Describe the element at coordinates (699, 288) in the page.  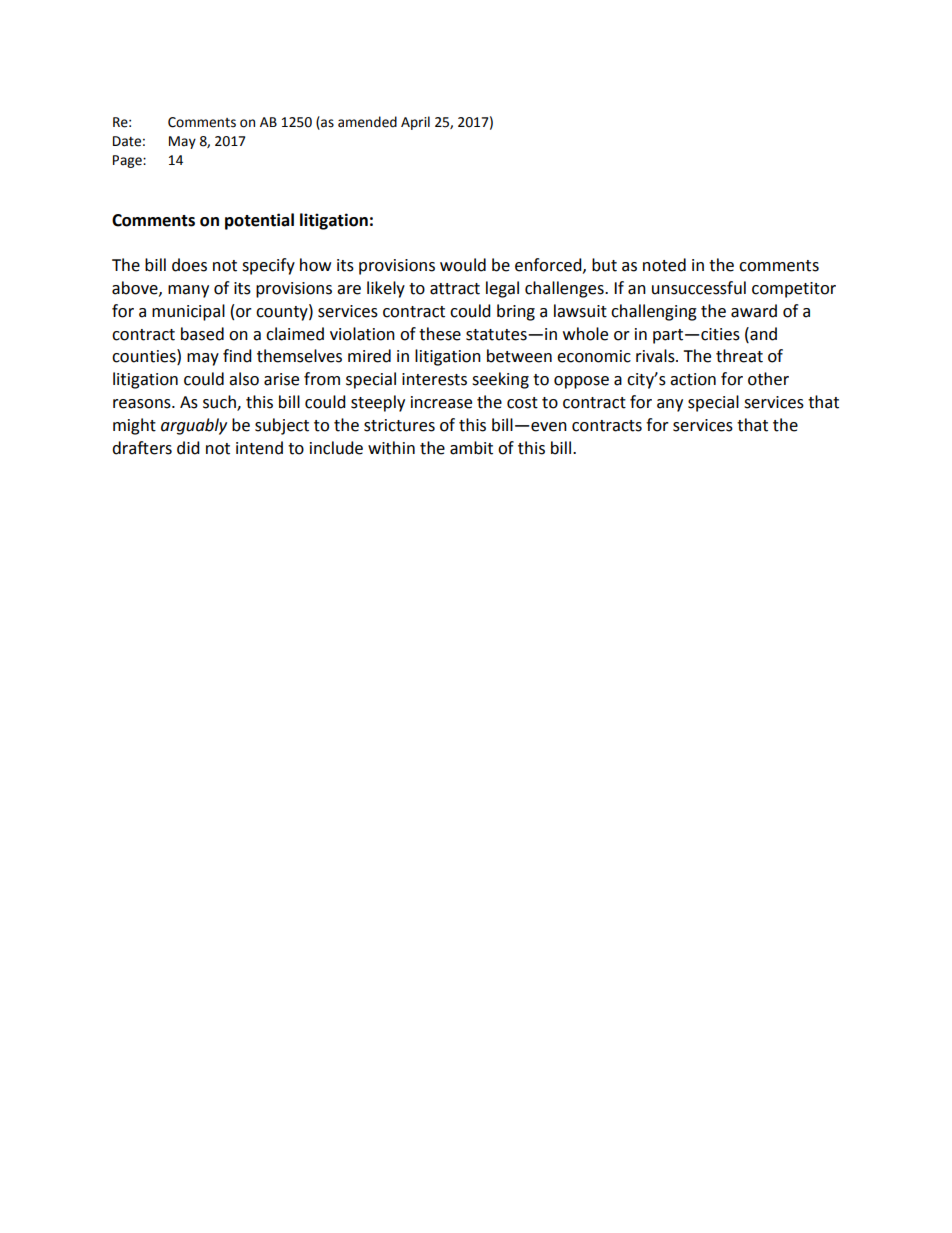
I see `unsuccessful` at that location.
